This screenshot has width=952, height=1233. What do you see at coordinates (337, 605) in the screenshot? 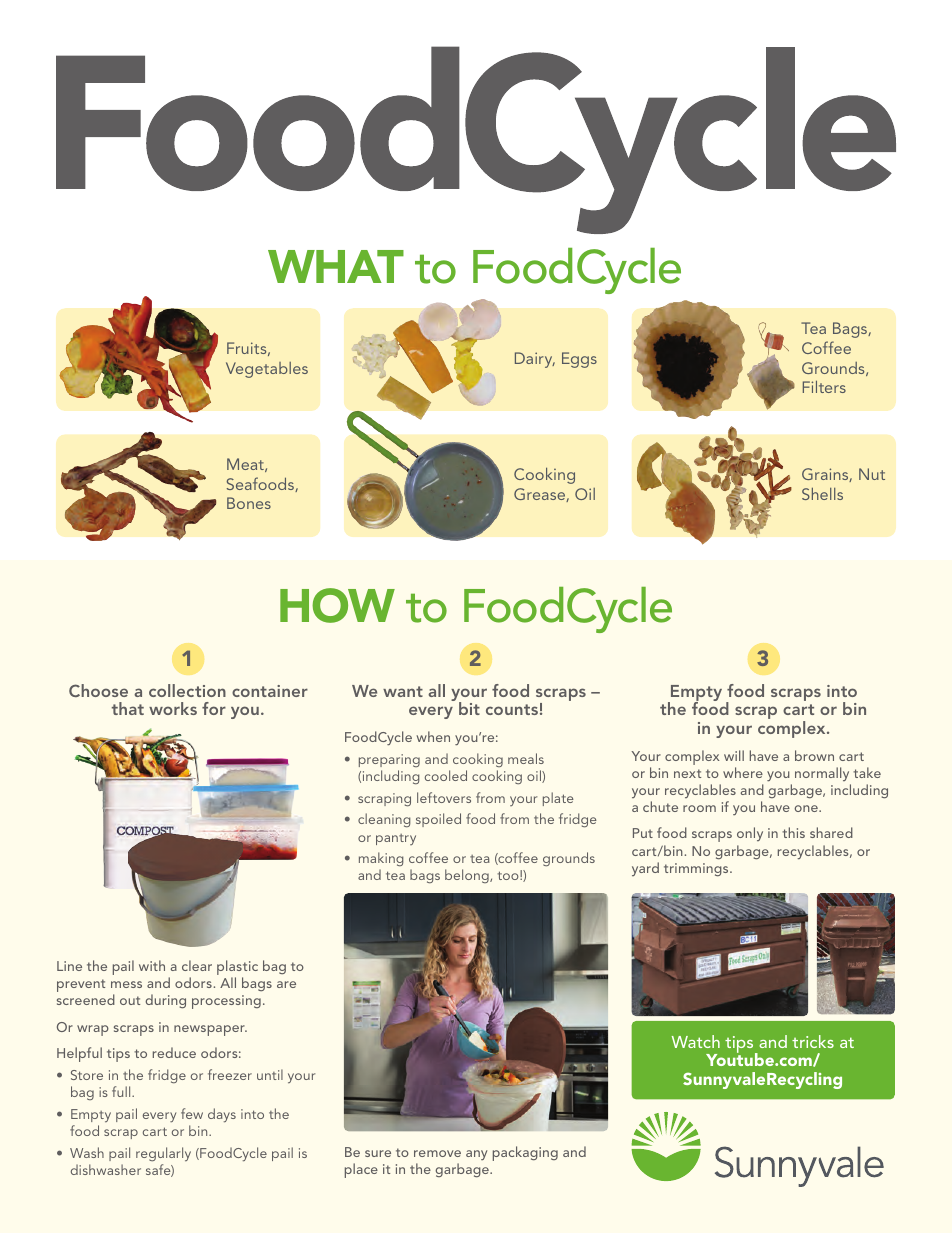
I see `HOW` at bounding box center [337, 605].
